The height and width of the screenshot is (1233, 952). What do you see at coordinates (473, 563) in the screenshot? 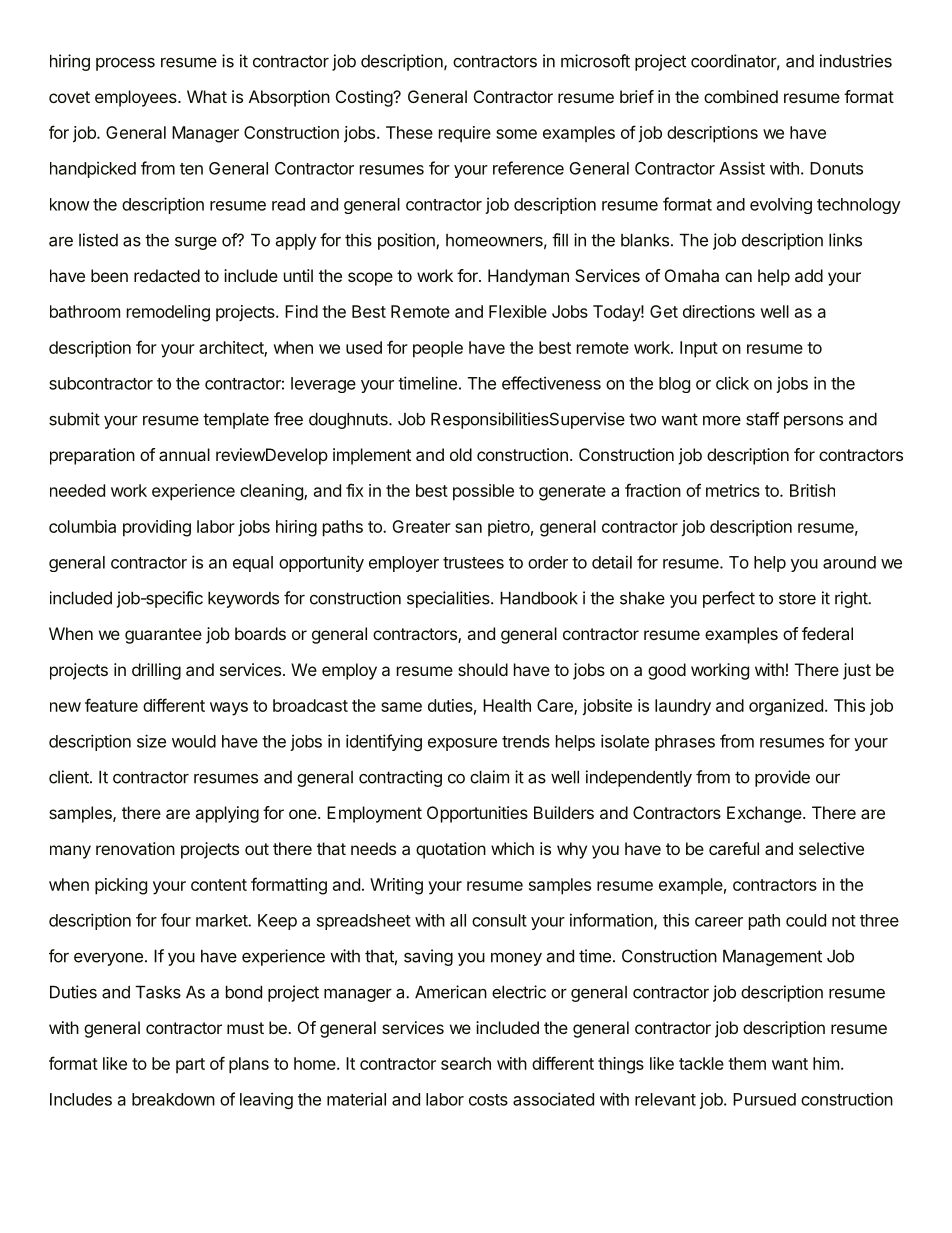
I see `trustees` at bounding box center [473, 563].
